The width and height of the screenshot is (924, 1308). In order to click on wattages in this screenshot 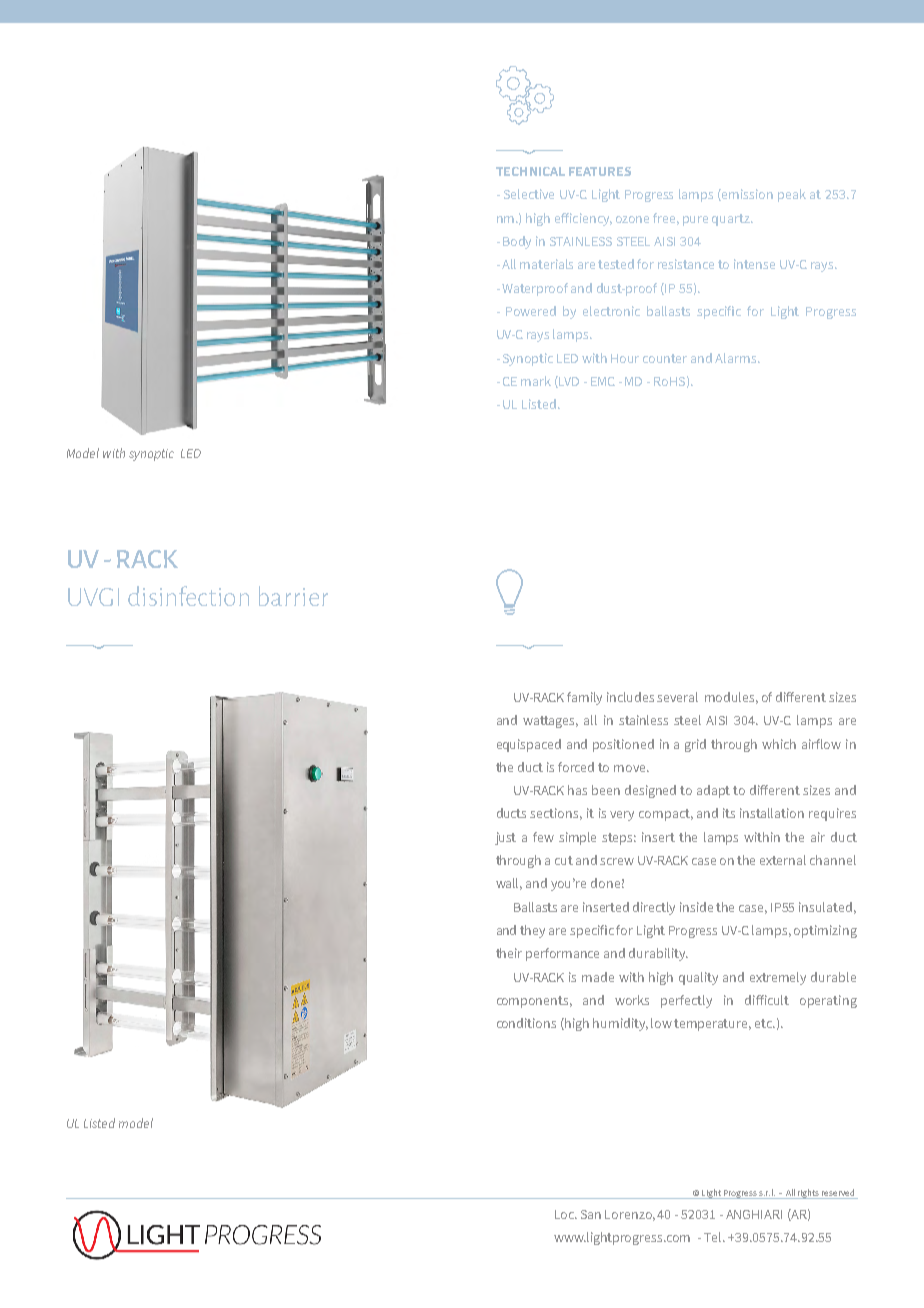, I will do `click(550, 722)`.
